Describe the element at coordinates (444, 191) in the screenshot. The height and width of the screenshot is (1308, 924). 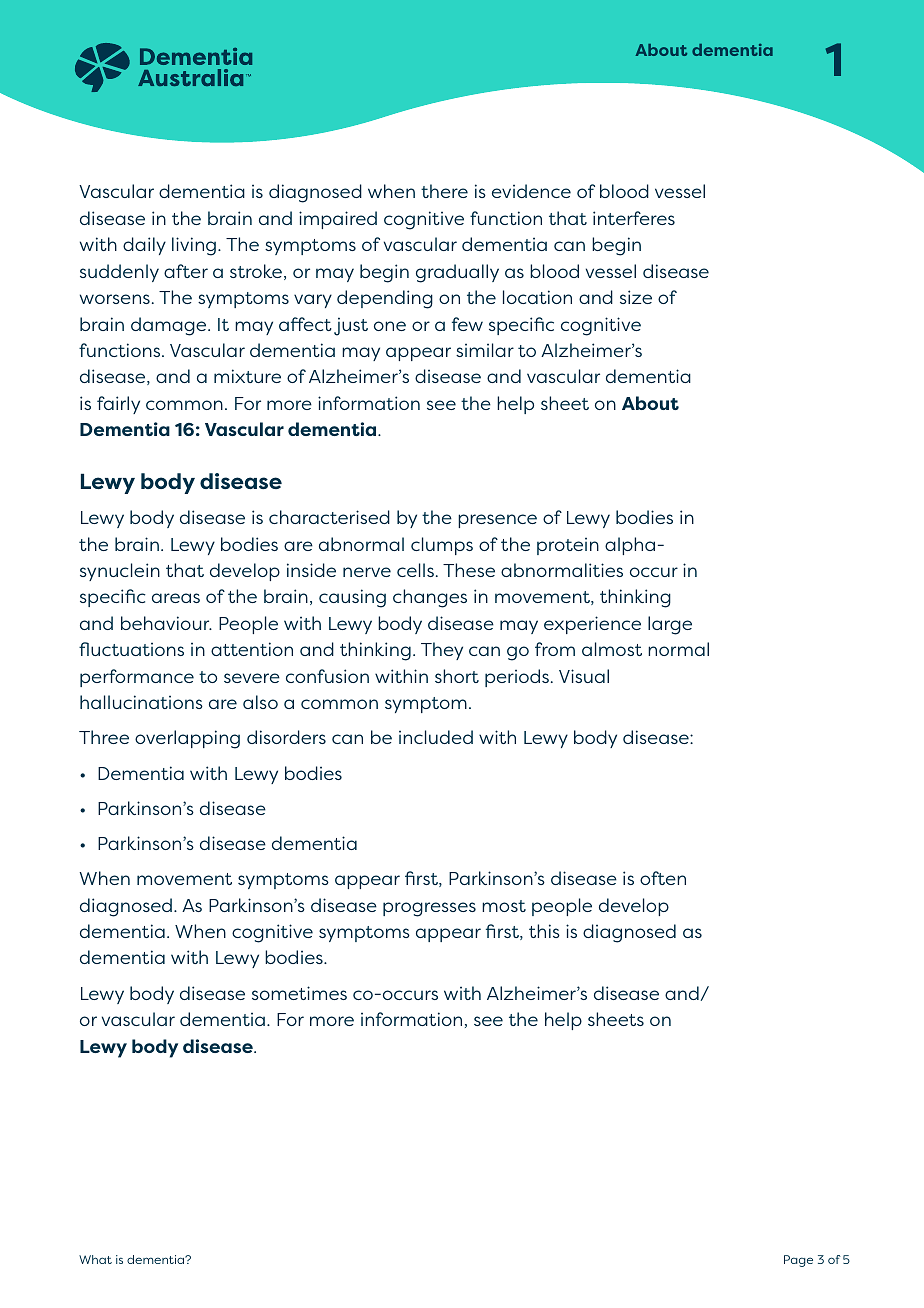
I see `there` at that location.
